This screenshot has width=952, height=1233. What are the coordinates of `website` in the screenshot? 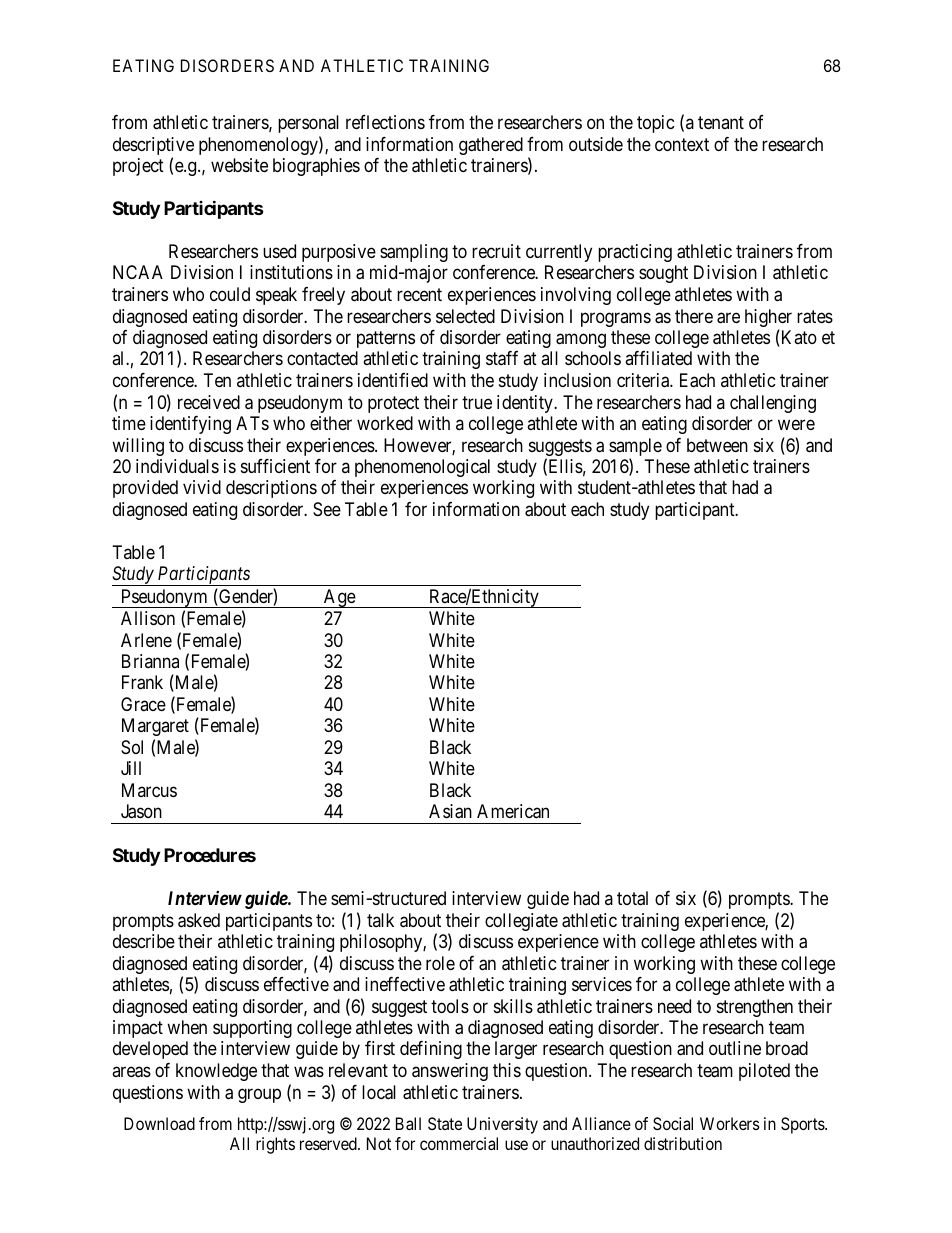 It's located at (239, 165).
